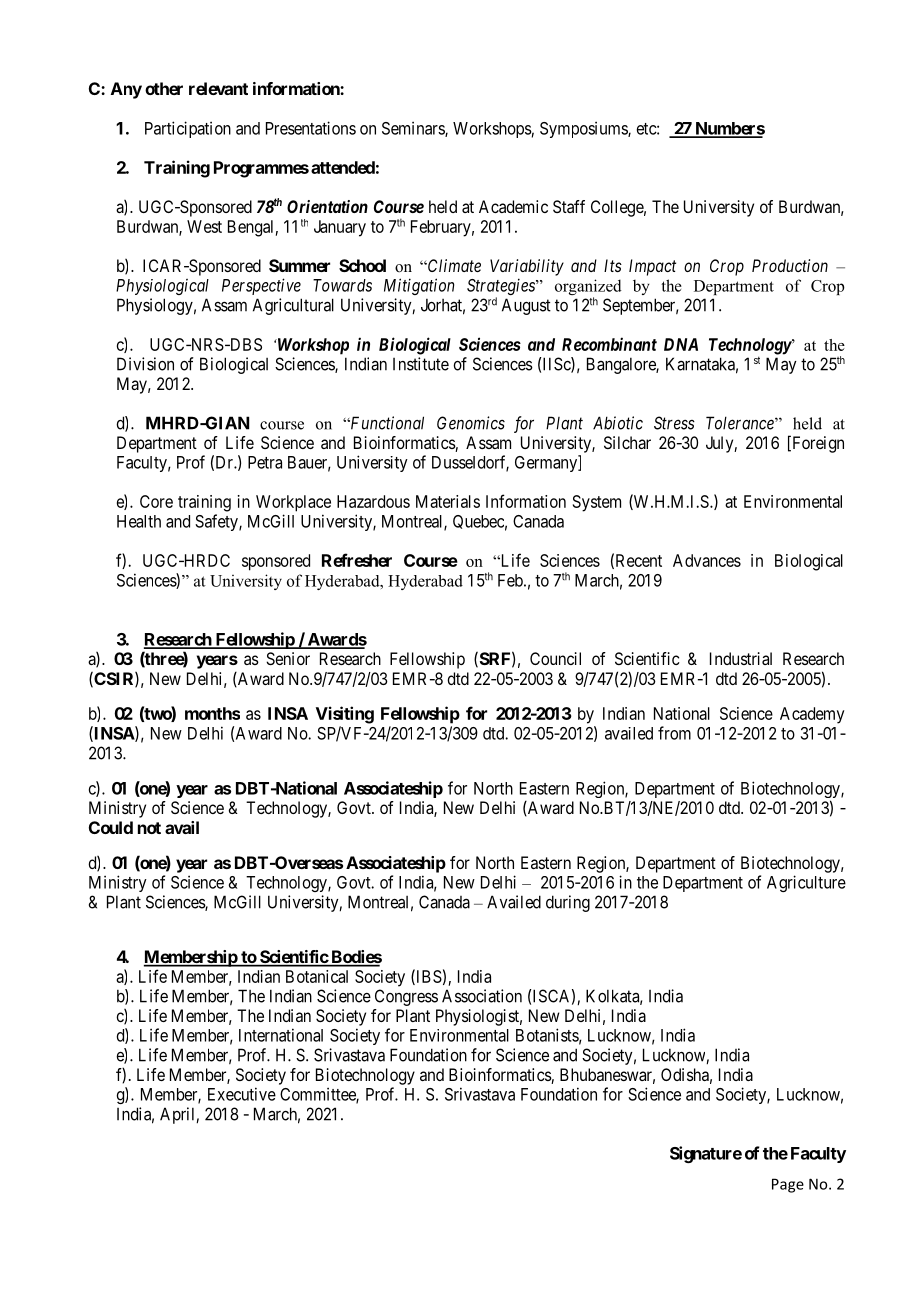 The width and height of the image is (924, 1308). Describe the element at coordinates (145, 364) in the image. I see `Division` at that location.
